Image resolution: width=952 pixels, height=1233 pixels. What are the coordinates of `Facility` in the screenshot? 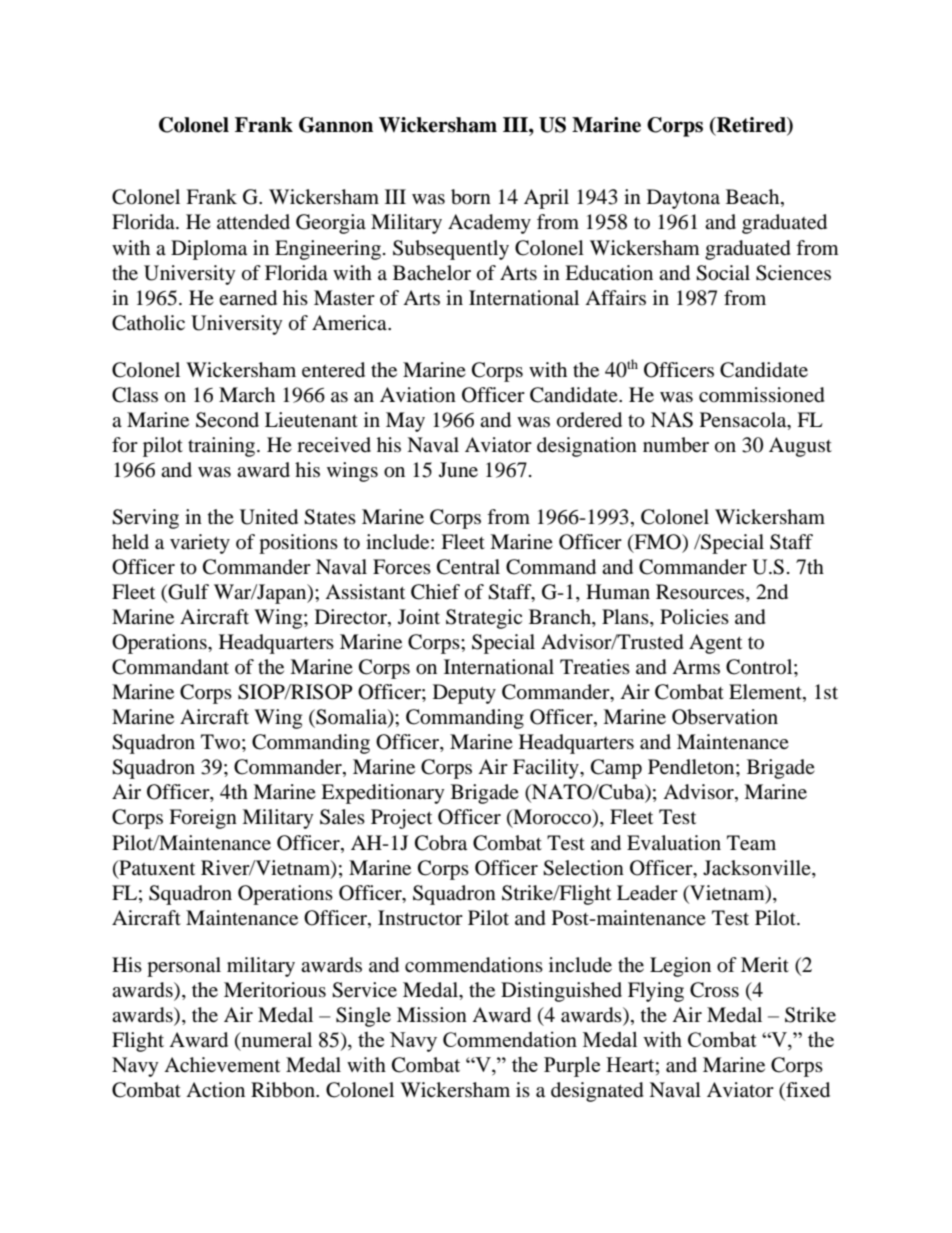 It's located at (547, 769).
